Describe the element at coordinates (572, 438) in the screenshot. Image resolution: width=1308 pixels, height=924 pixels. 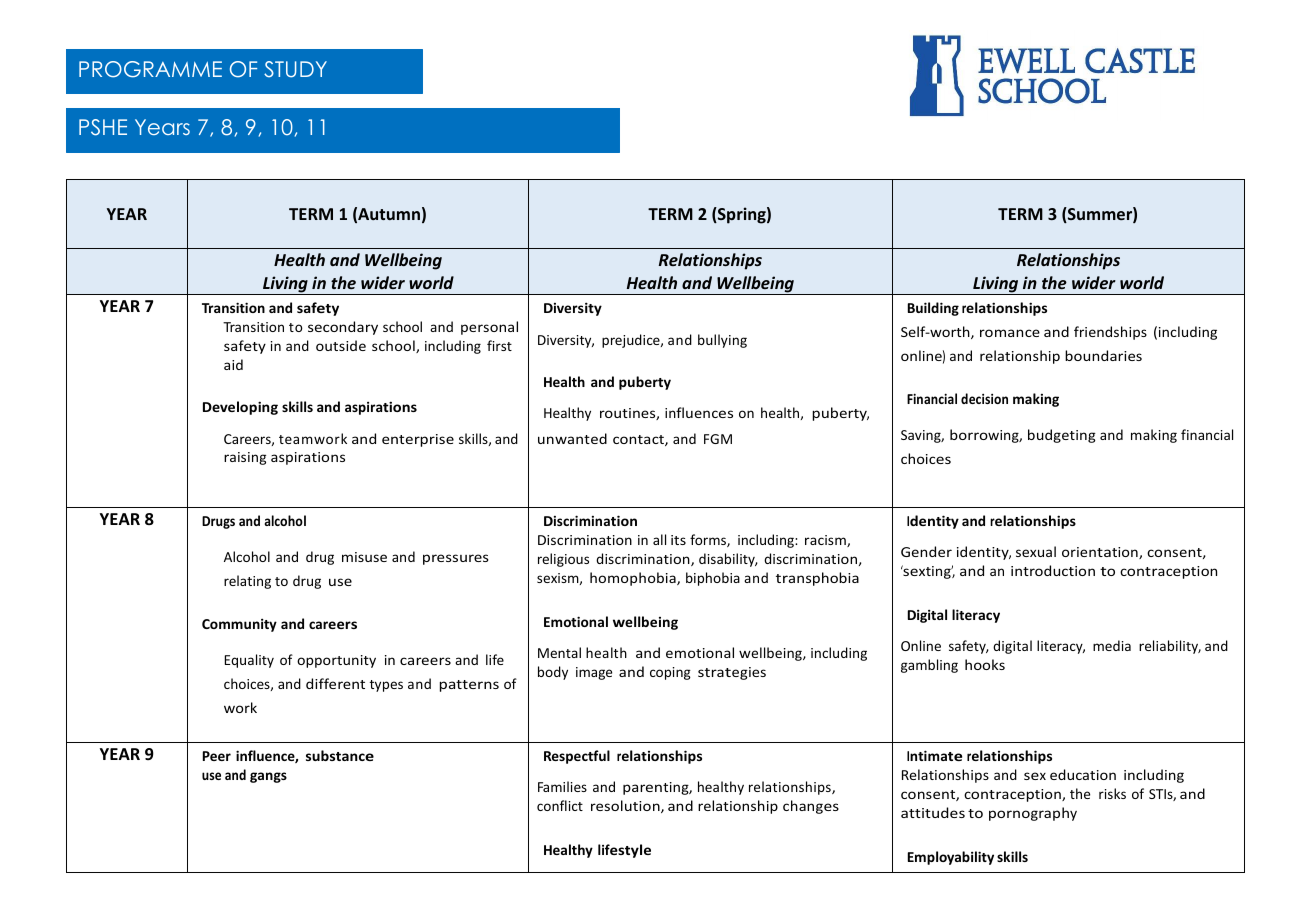
I see `unwanted` at that location.
